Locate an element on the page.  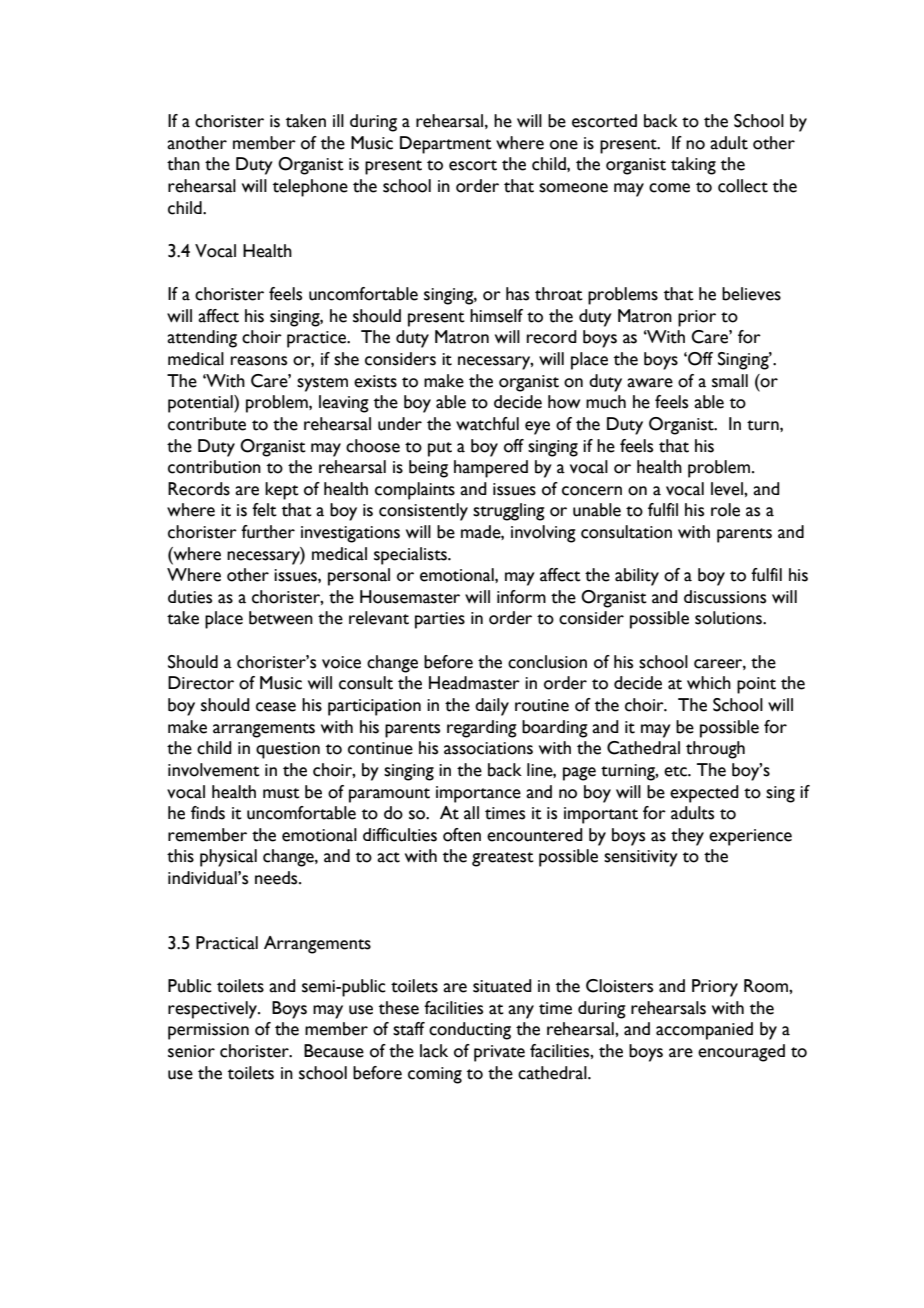
physical is located at coordinates (228, 858).
